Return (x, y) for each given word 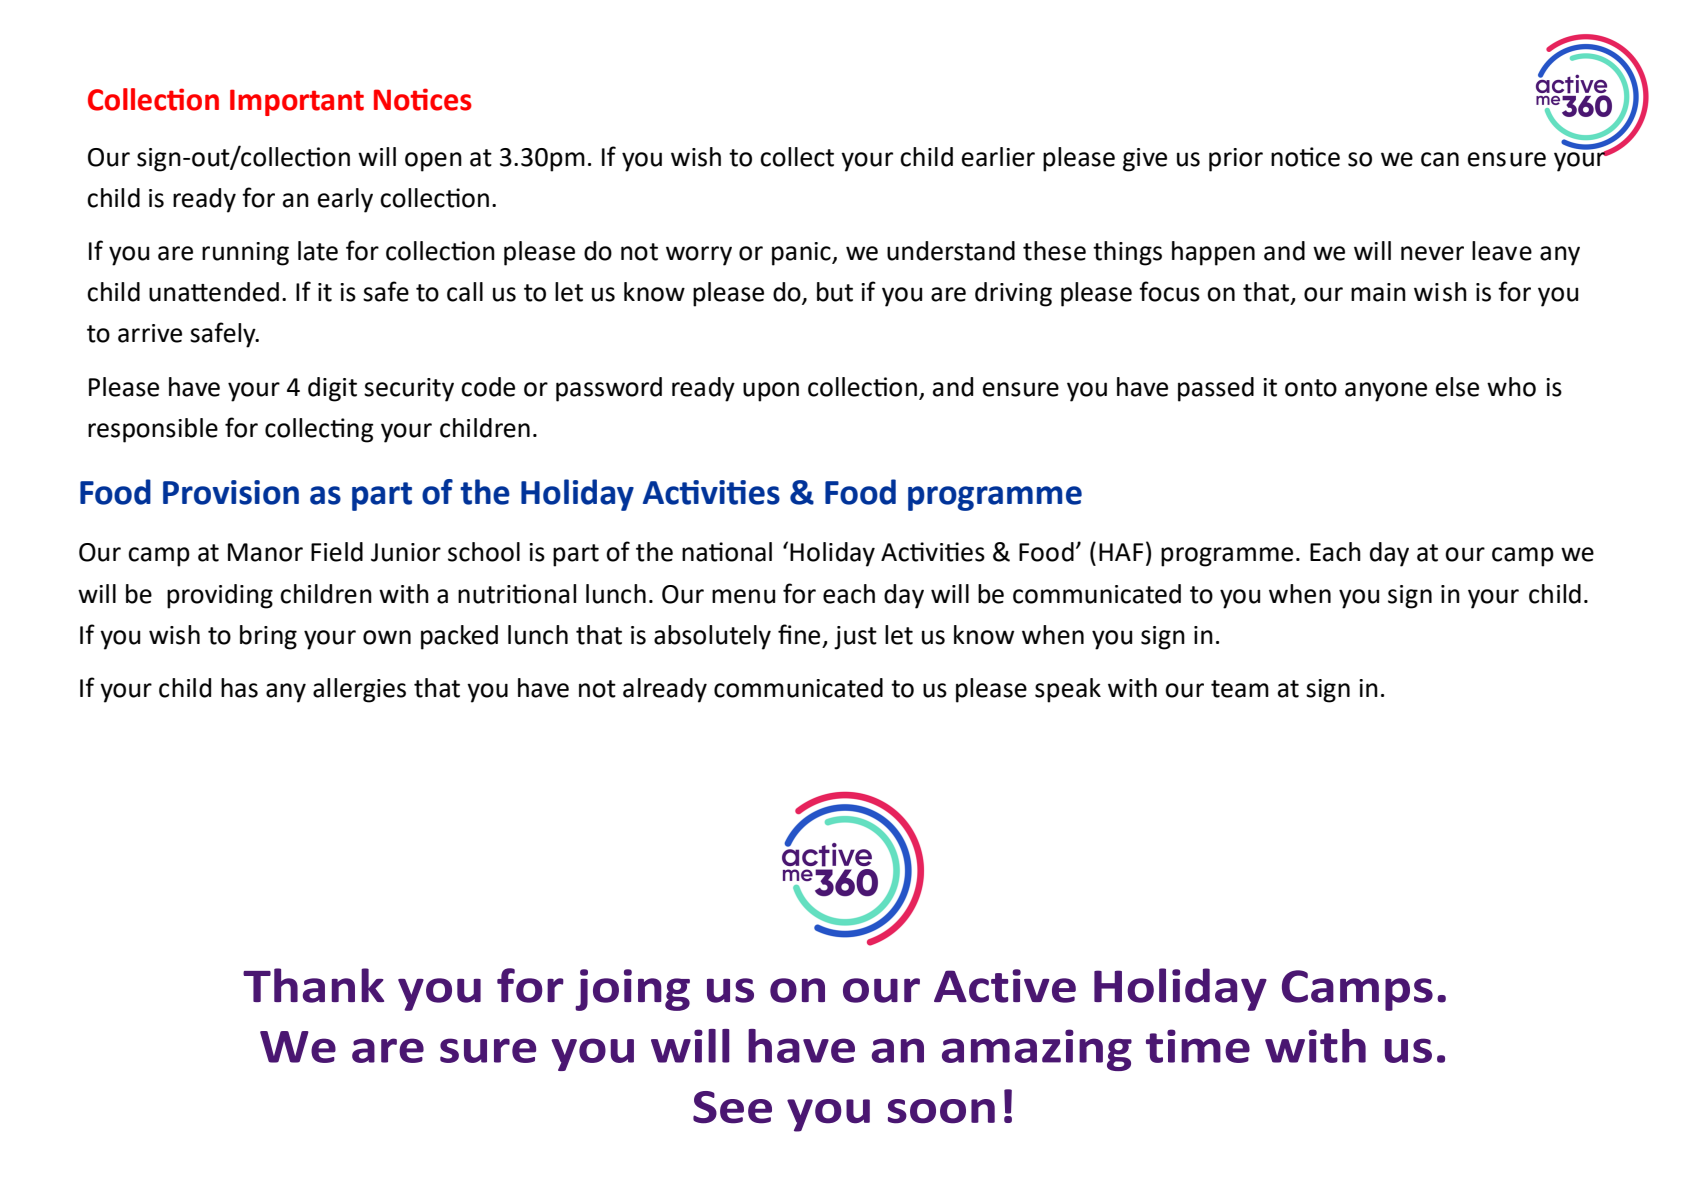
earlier (998, 157)
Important (297, 102)
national (727, 552)
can (1440, 159)
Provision (231, 492)
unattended (214, 292)
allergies (359, 690)
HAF (1121, 552)
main (1378, 292)
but (835, 292)
